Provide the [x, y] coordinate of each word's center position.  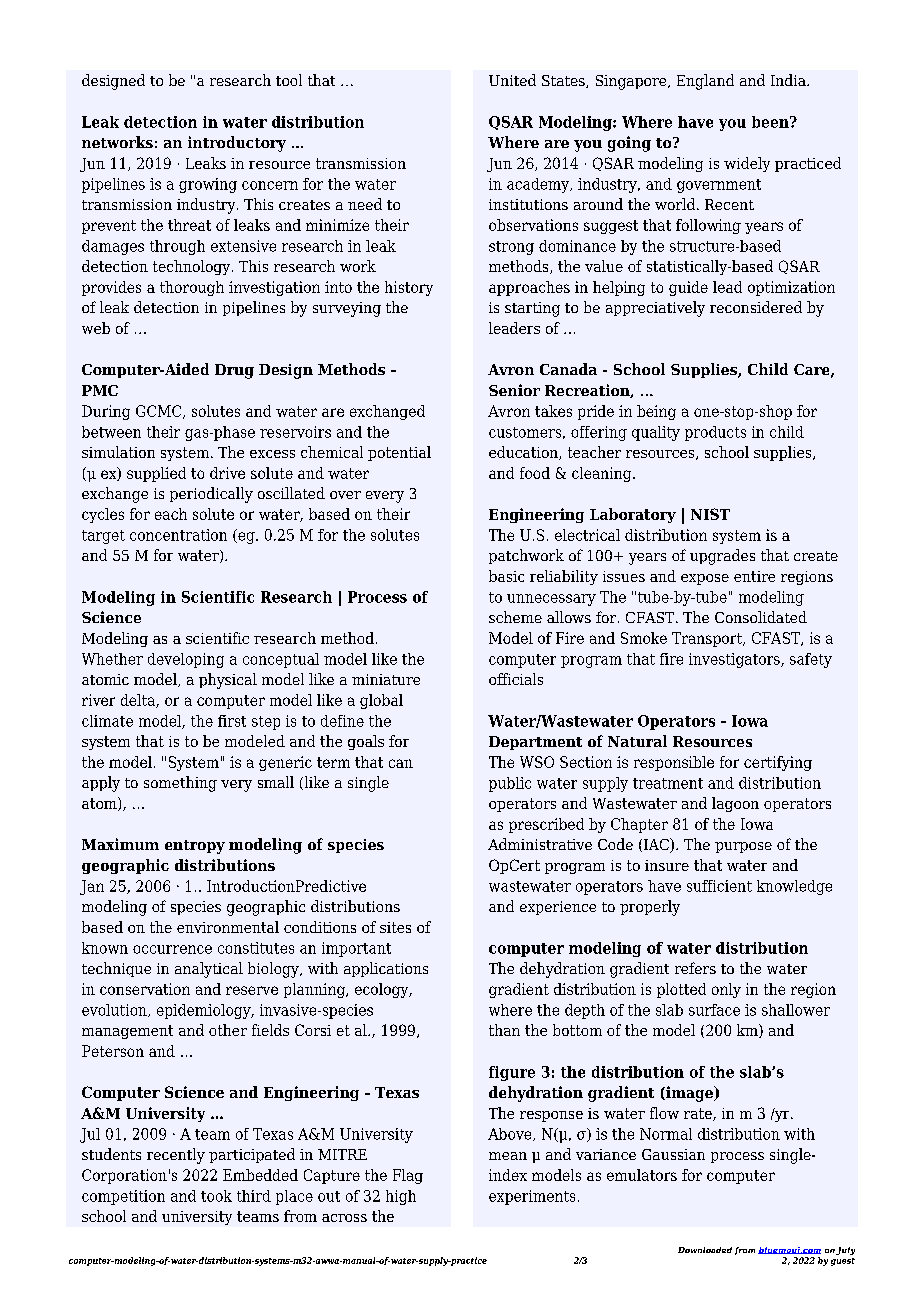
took [216, 1196]
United [512, 80]
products [715, 433]
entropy [195, 847]
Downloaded [705, 1250]
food [535, 473]
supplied [156, 474]
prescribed [546, 825]
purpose [743, 847]
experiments [532, 1197]
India [789, 80]
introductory [237, 144]
